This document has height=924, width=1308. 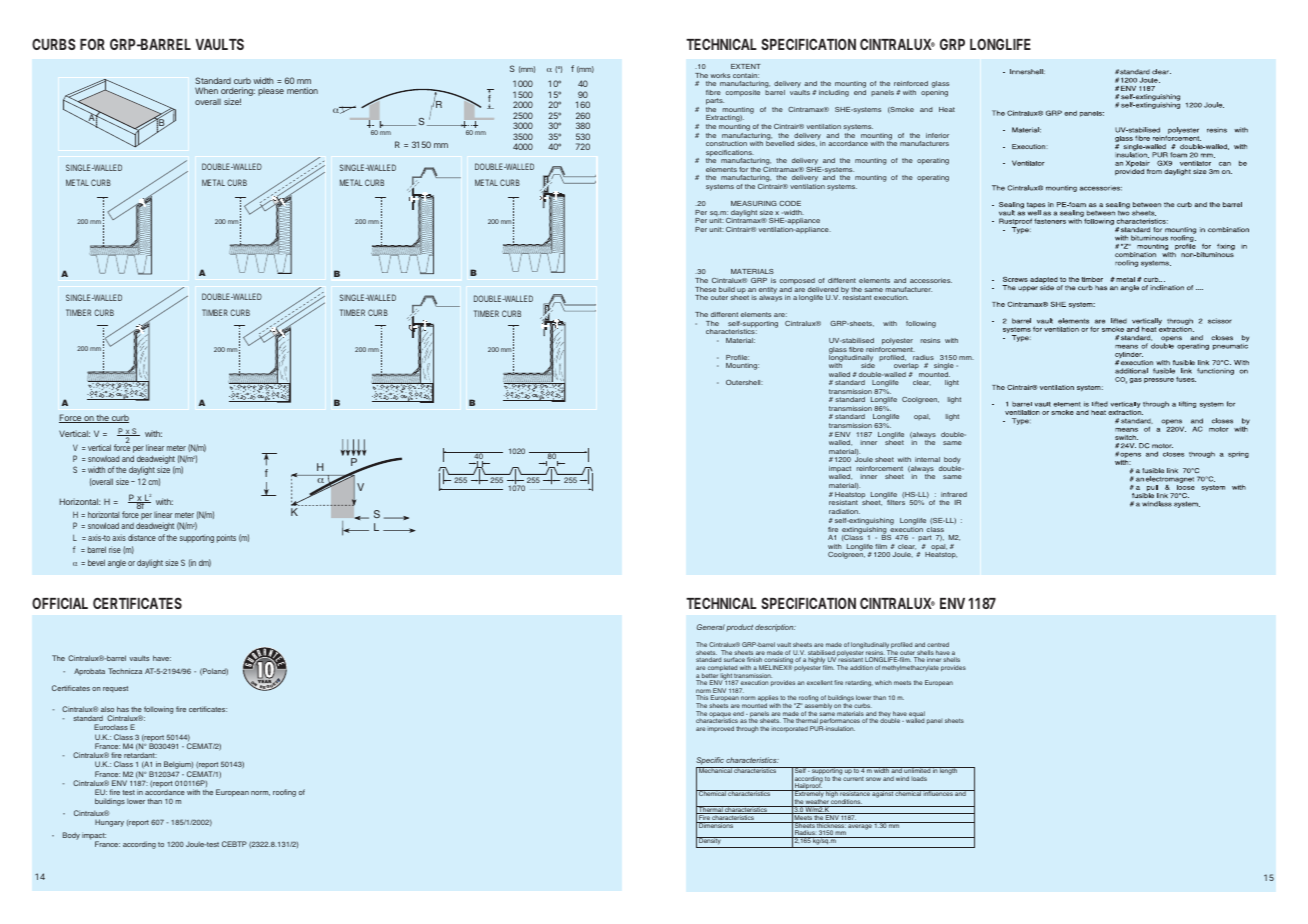 What do you see at coordinates (711, 627) in the document?
I see `General` at bounding box center [711, 627].
